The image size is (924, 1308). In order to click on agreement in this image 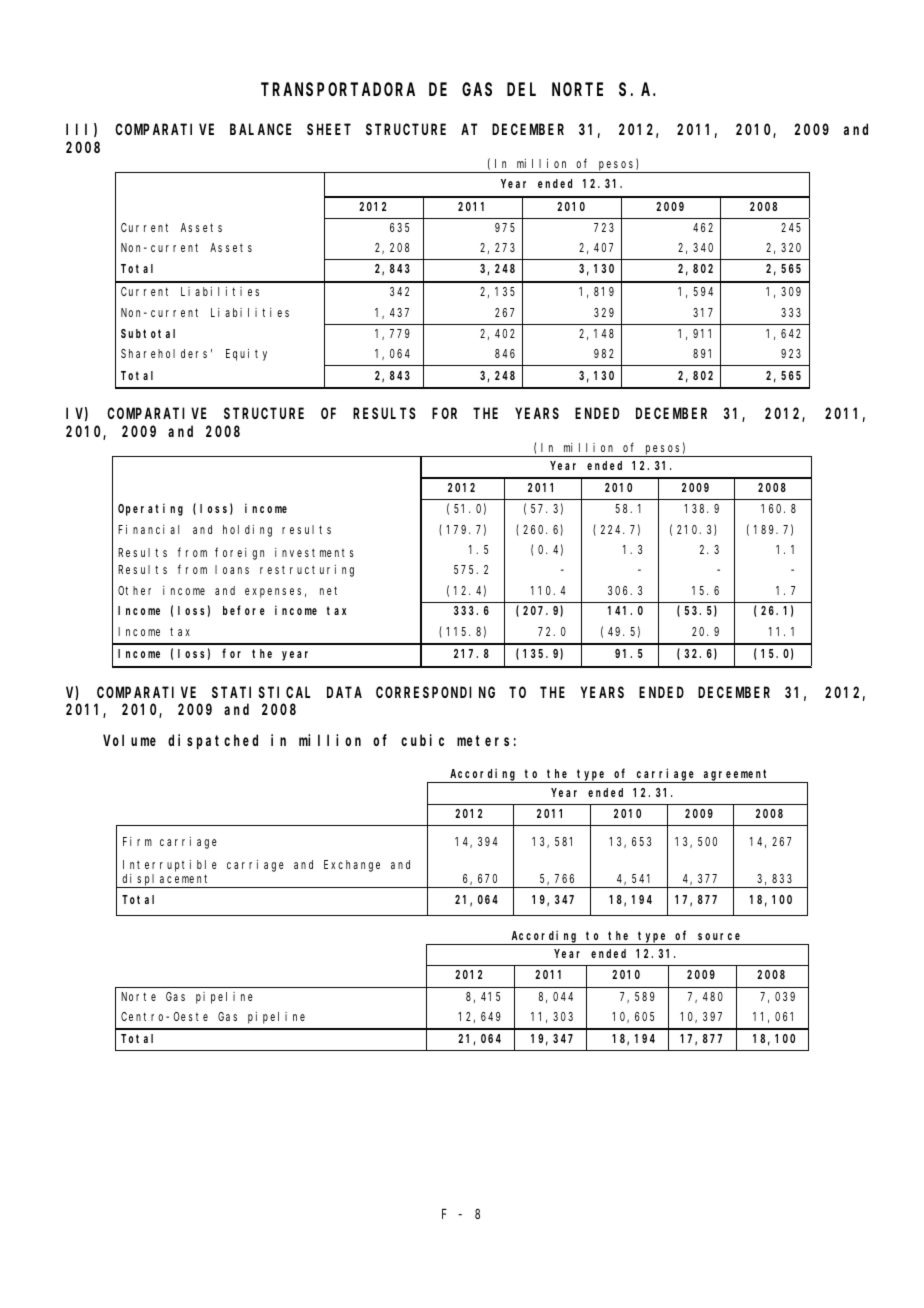, I will do `click(737, 776)`.
